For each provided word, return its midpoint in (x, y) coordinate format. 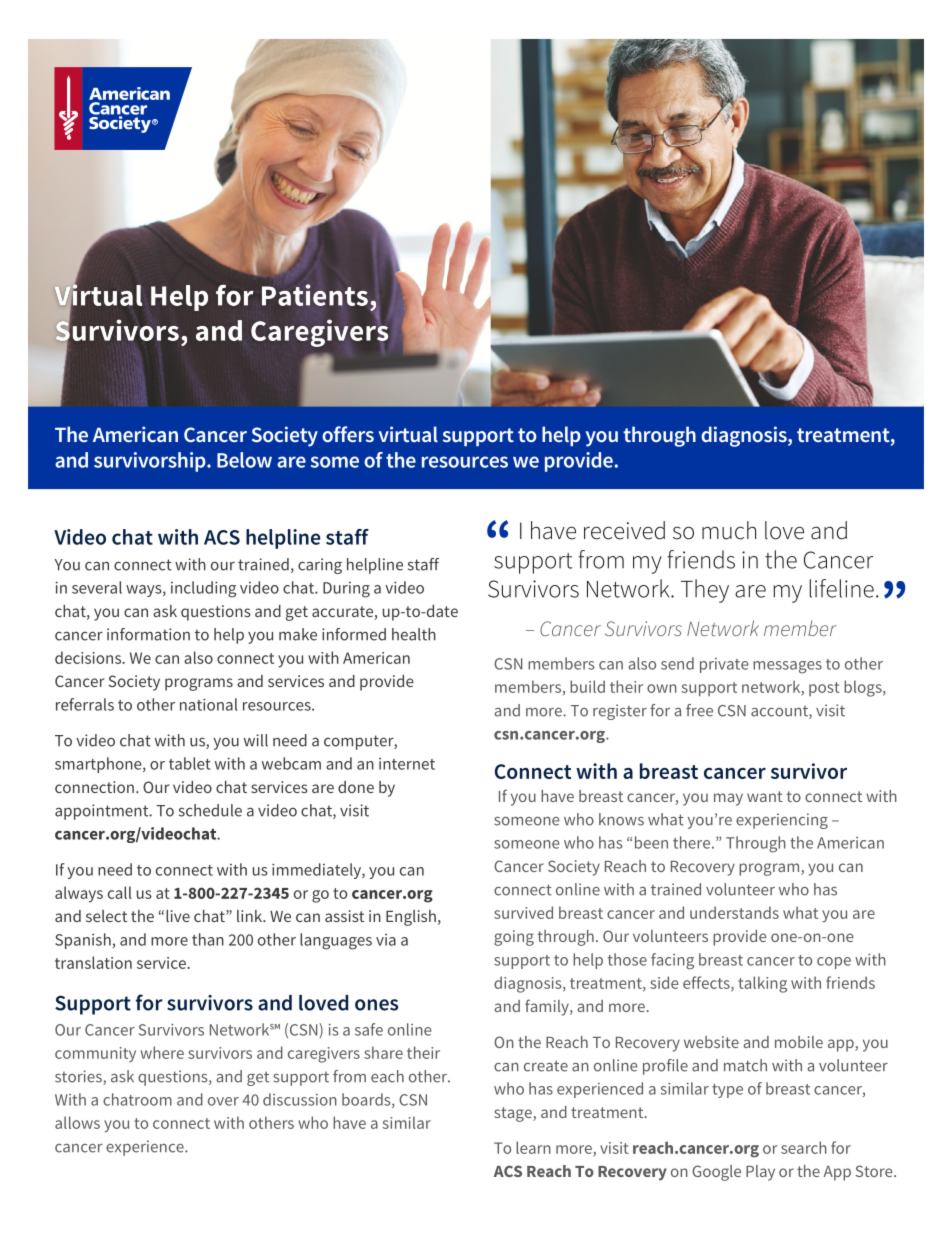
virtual (408, 434)
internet (407, 764)
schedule (210, 810)
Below (244, 460)
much (729, 530)
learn (533, 1147)
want (765, 796)
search (804, 1147)
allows (77, 1122)
